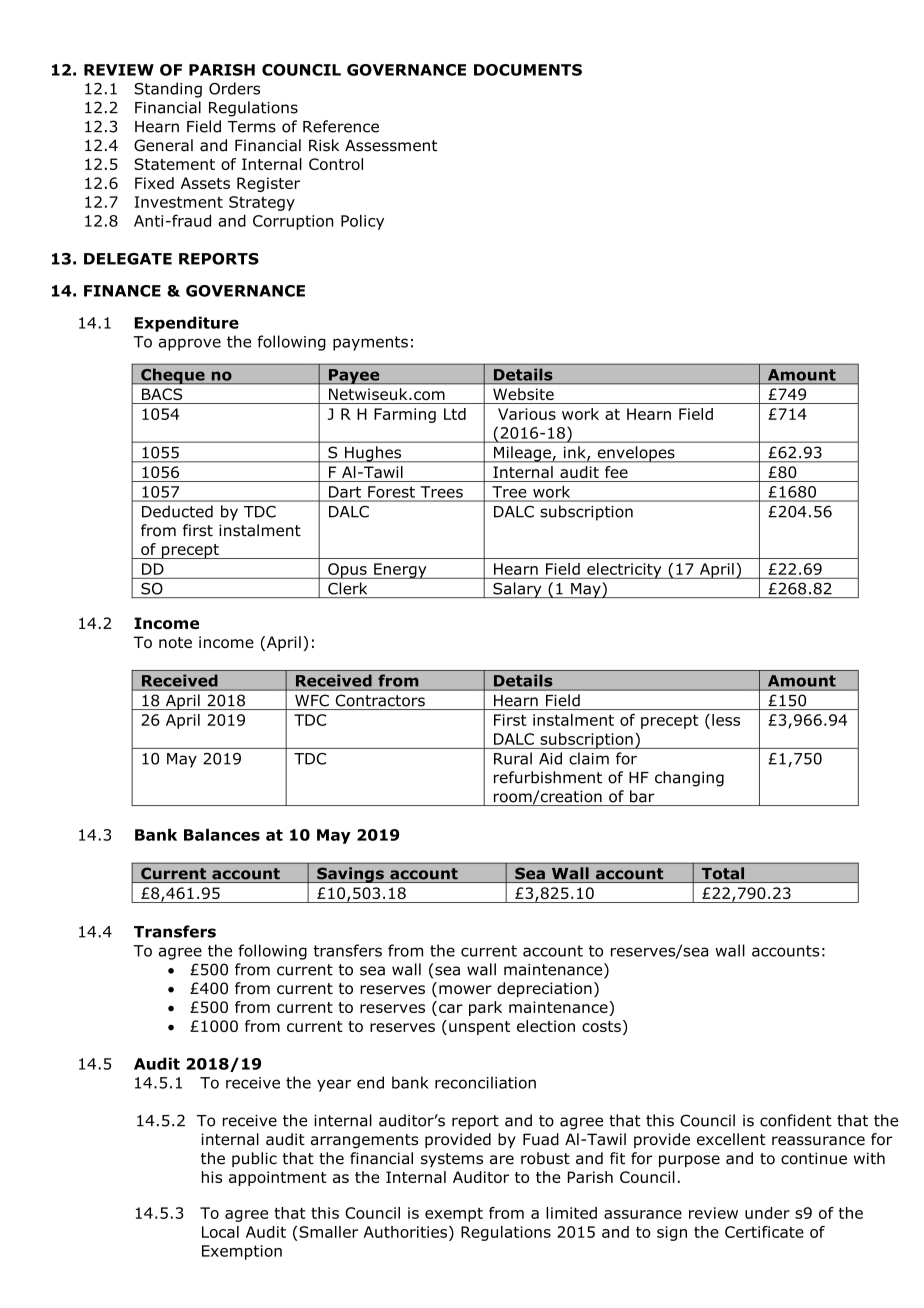  What do you see at coordinates (528, 70) in the image?
I see `DOCUMENTS` at bounding box center [528, 70].
